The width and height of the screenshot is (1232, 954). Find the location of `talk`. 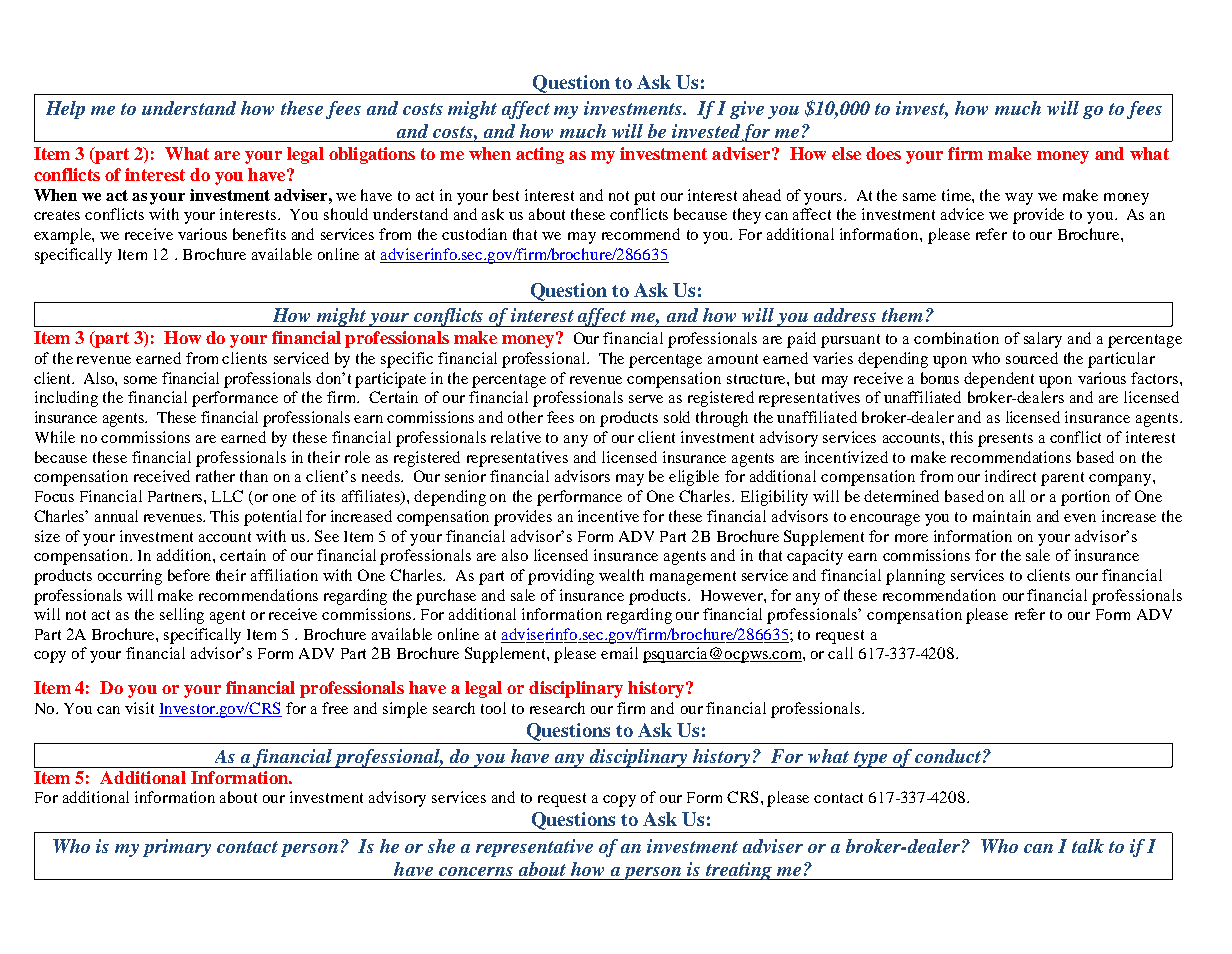

talk is located at coordinates (1088, 846).
